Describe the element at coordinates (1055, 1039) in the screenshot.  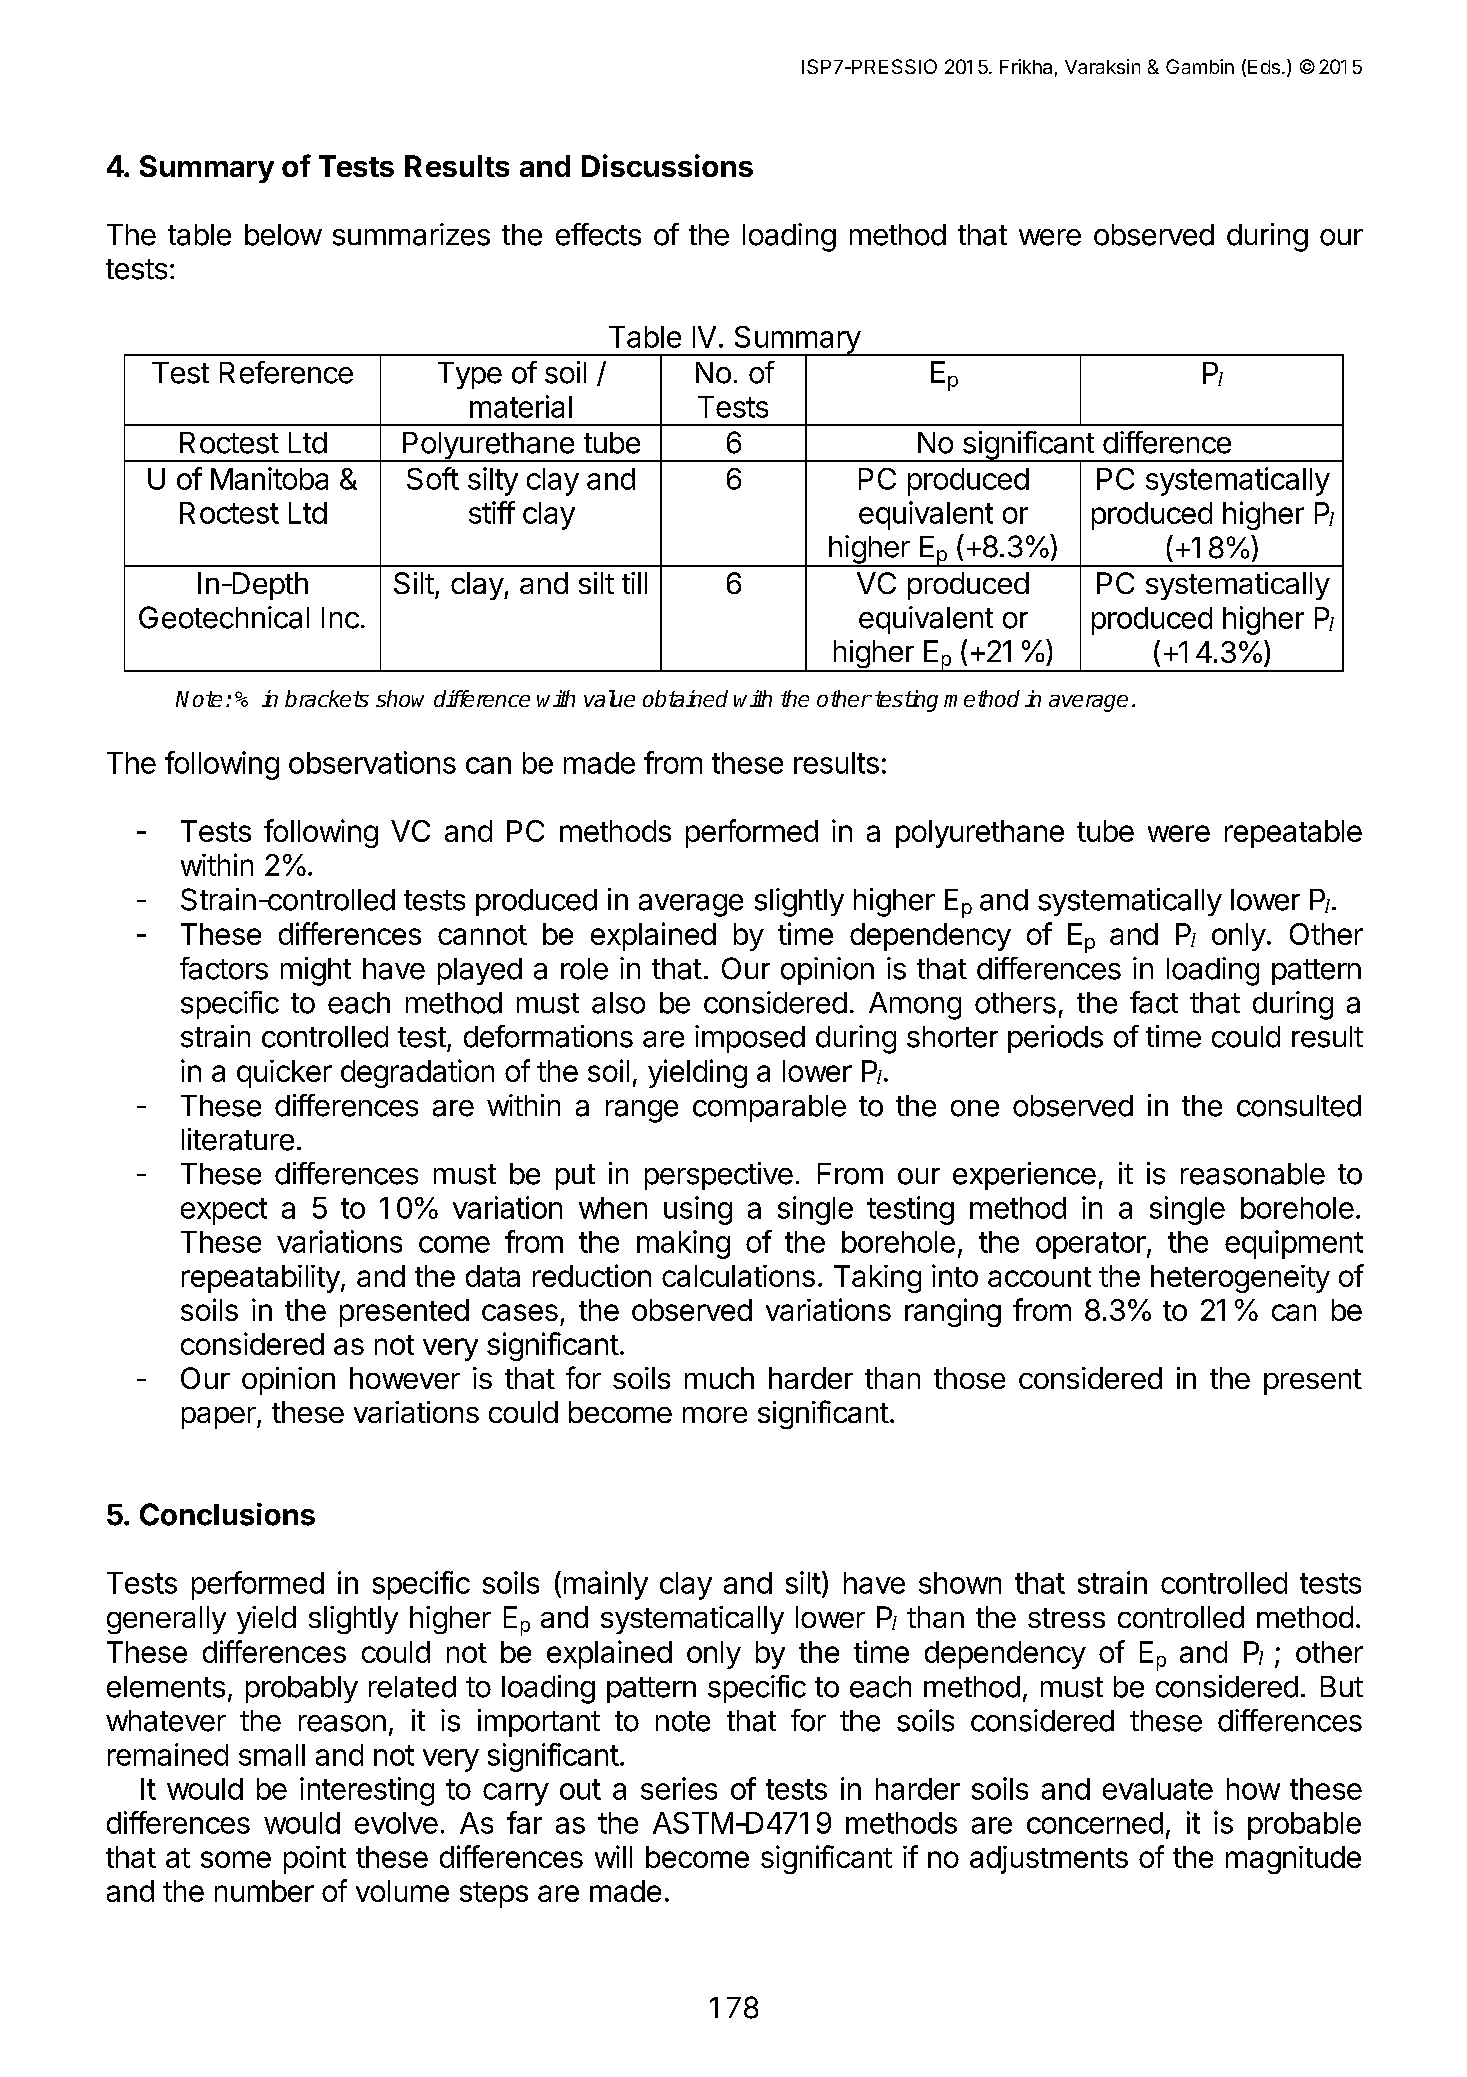
I see `periods` at that location.
